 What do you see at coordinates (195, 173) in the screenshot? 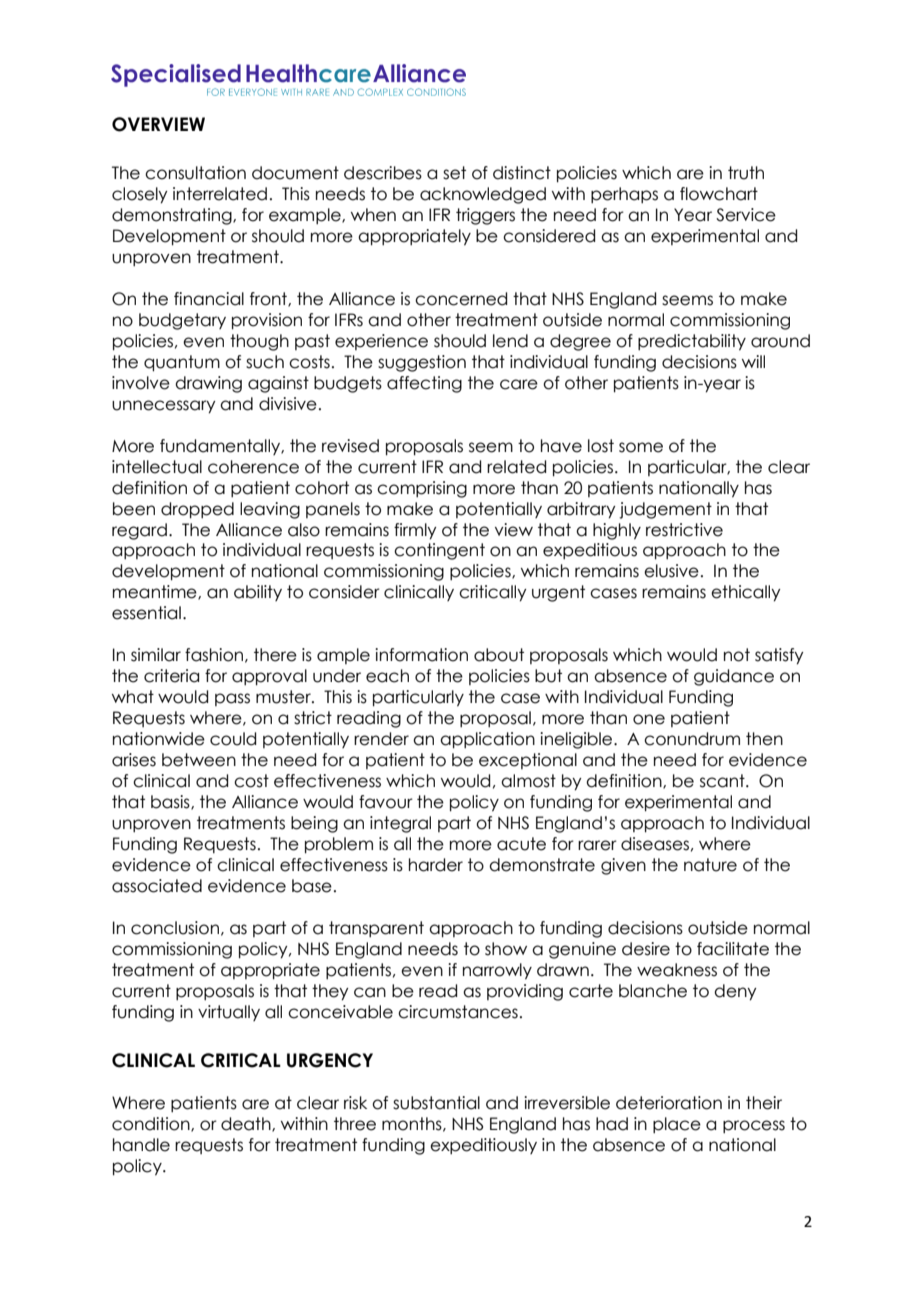
I see `consultation` at bounding box center [195, 173].
